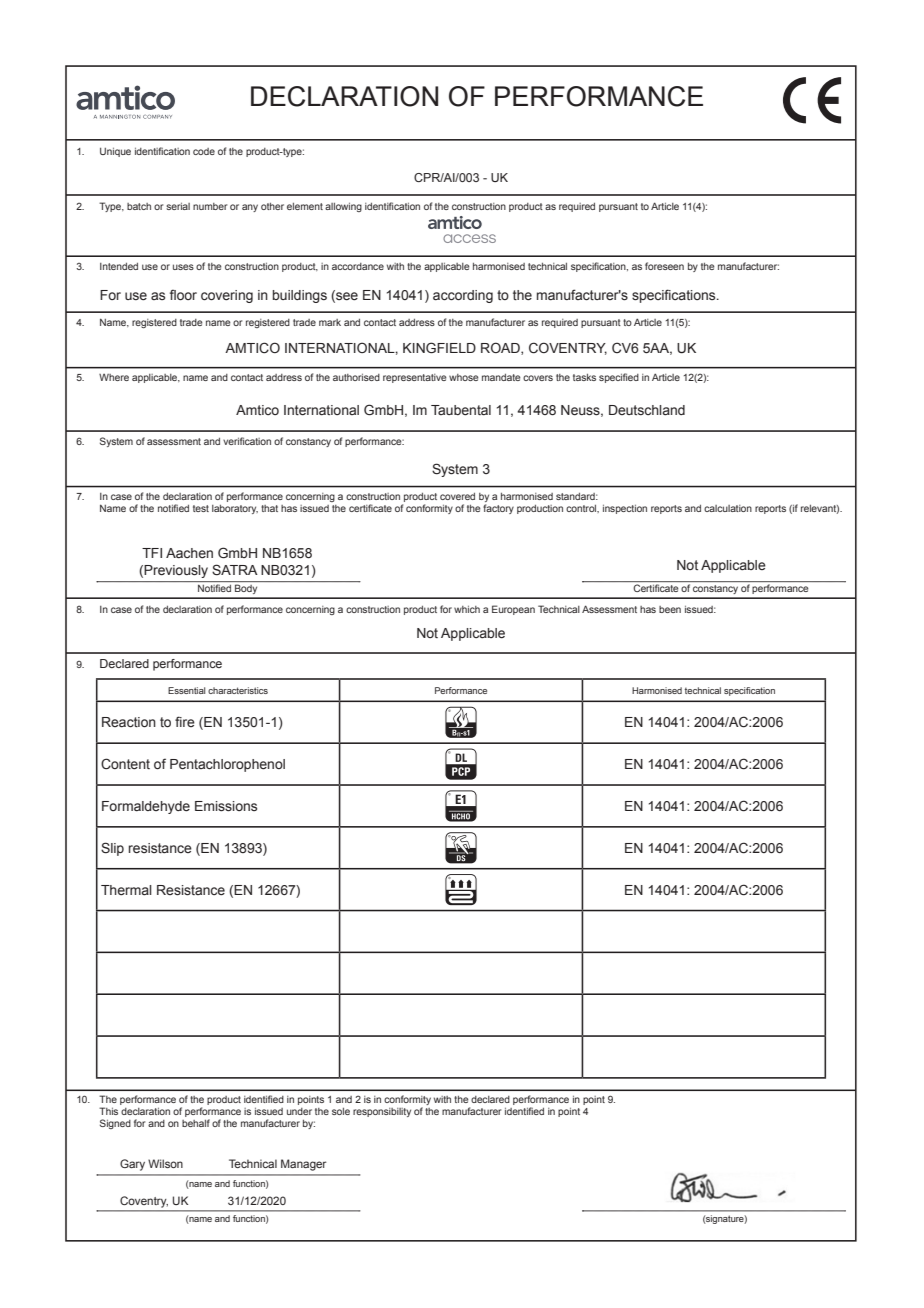 The height and width of the screenshot is (1308, 924). I want to click on foreseen, so click(664, 266).
